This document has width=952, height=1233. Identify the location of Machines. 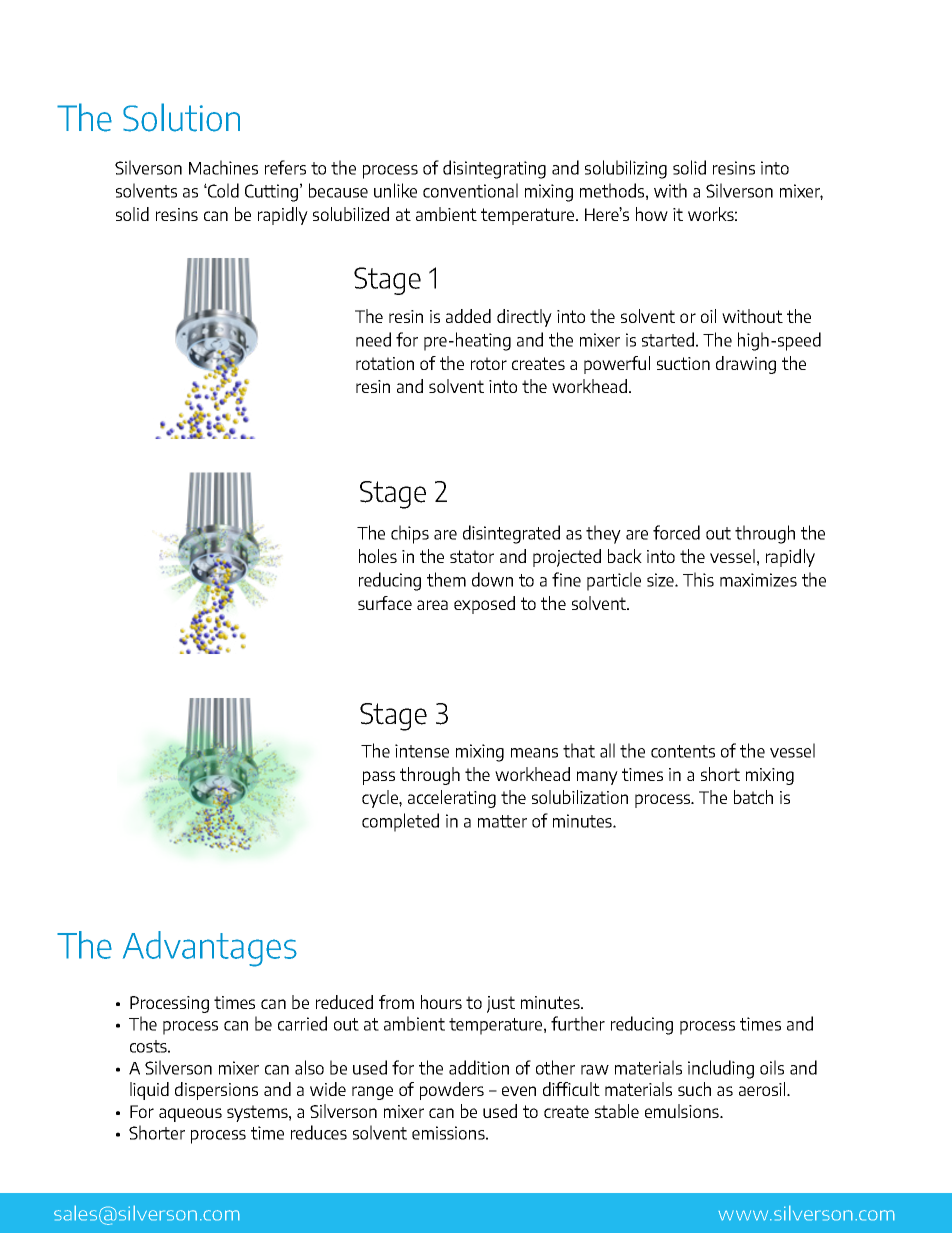
(223, 167).
